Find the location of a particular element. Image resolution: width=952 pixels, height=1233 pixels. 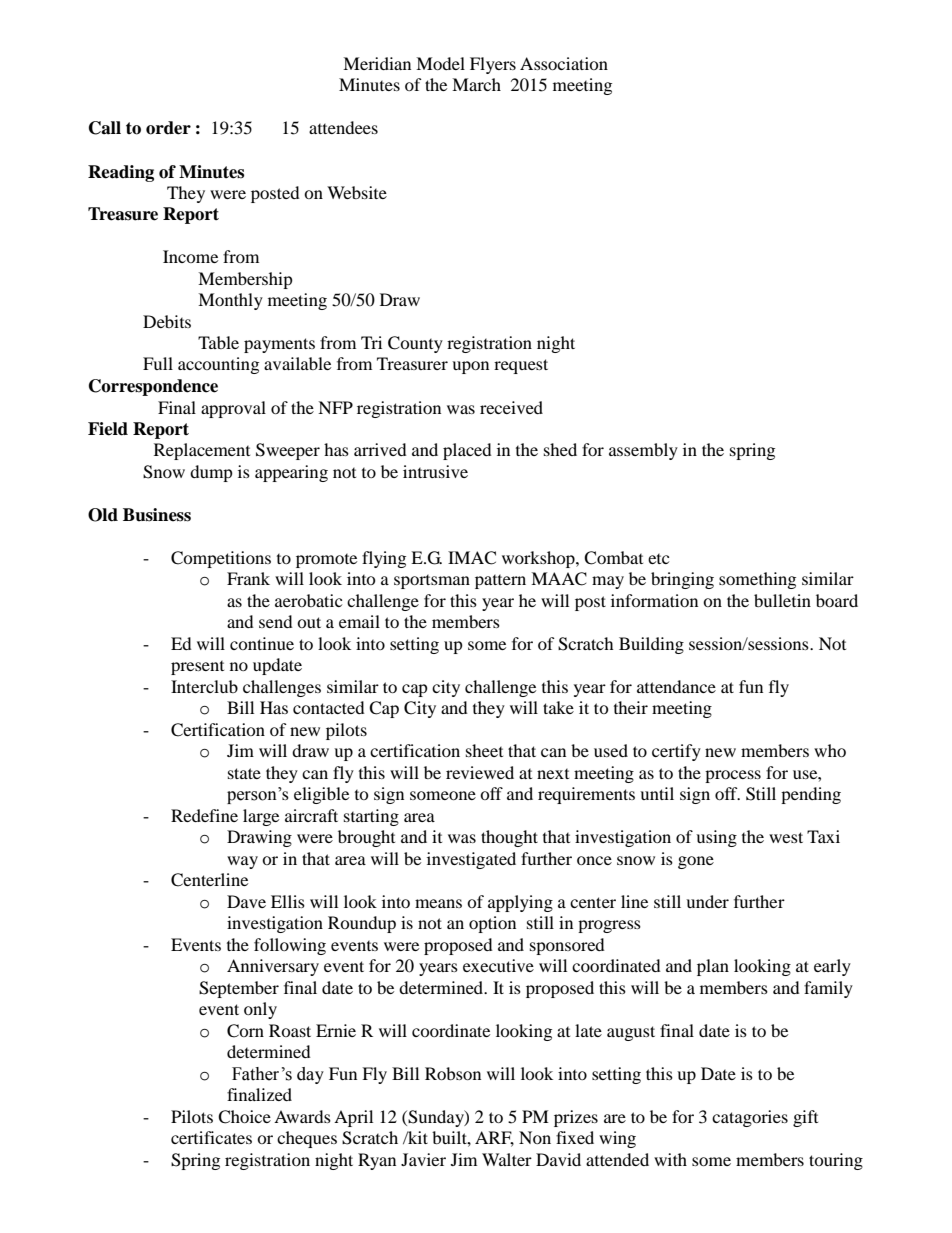

certificates is located at coordinates (211, 1137).
